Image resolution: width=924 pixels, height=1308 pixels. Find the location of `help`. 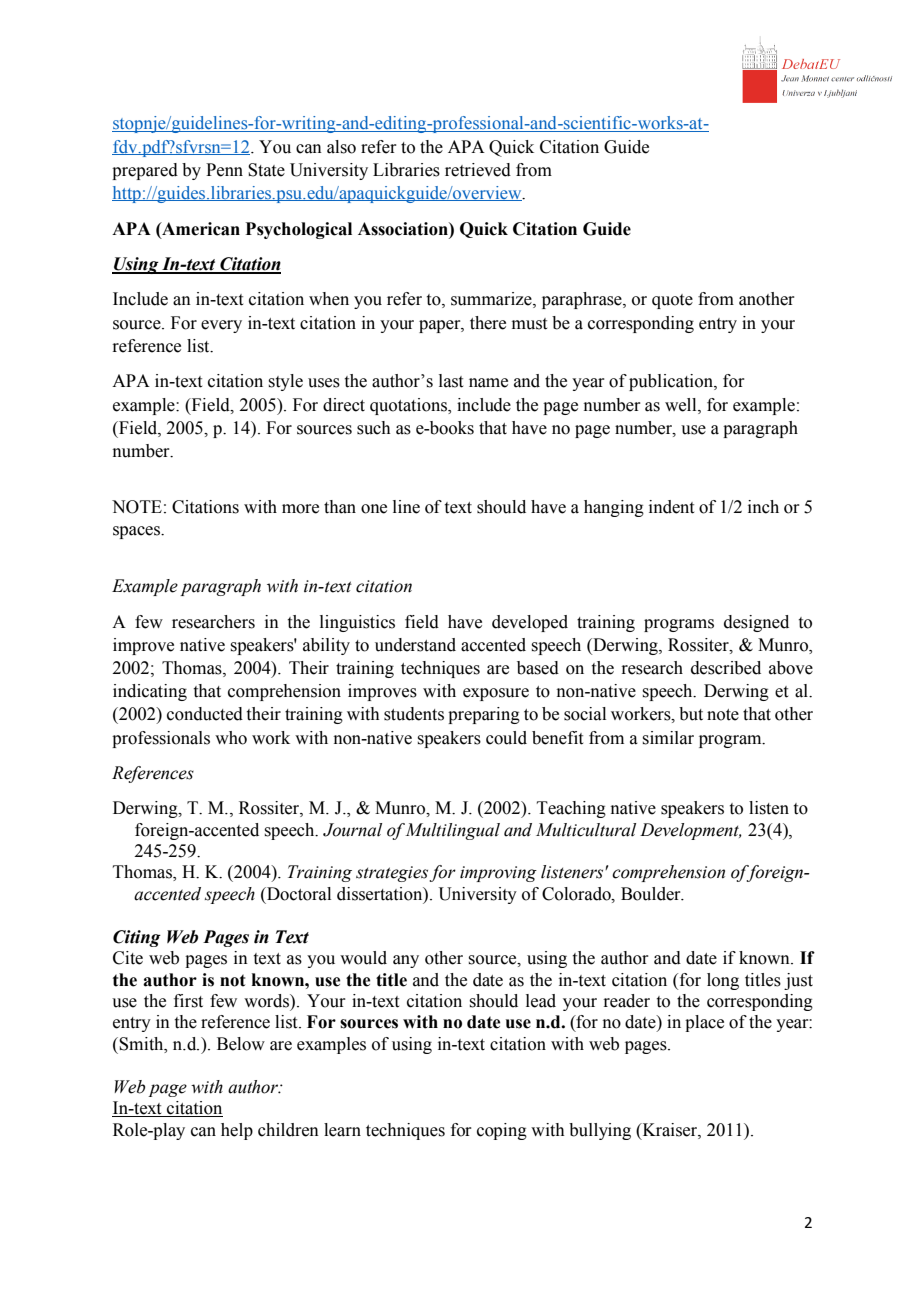

help is located at coordinates (237, 1131).
